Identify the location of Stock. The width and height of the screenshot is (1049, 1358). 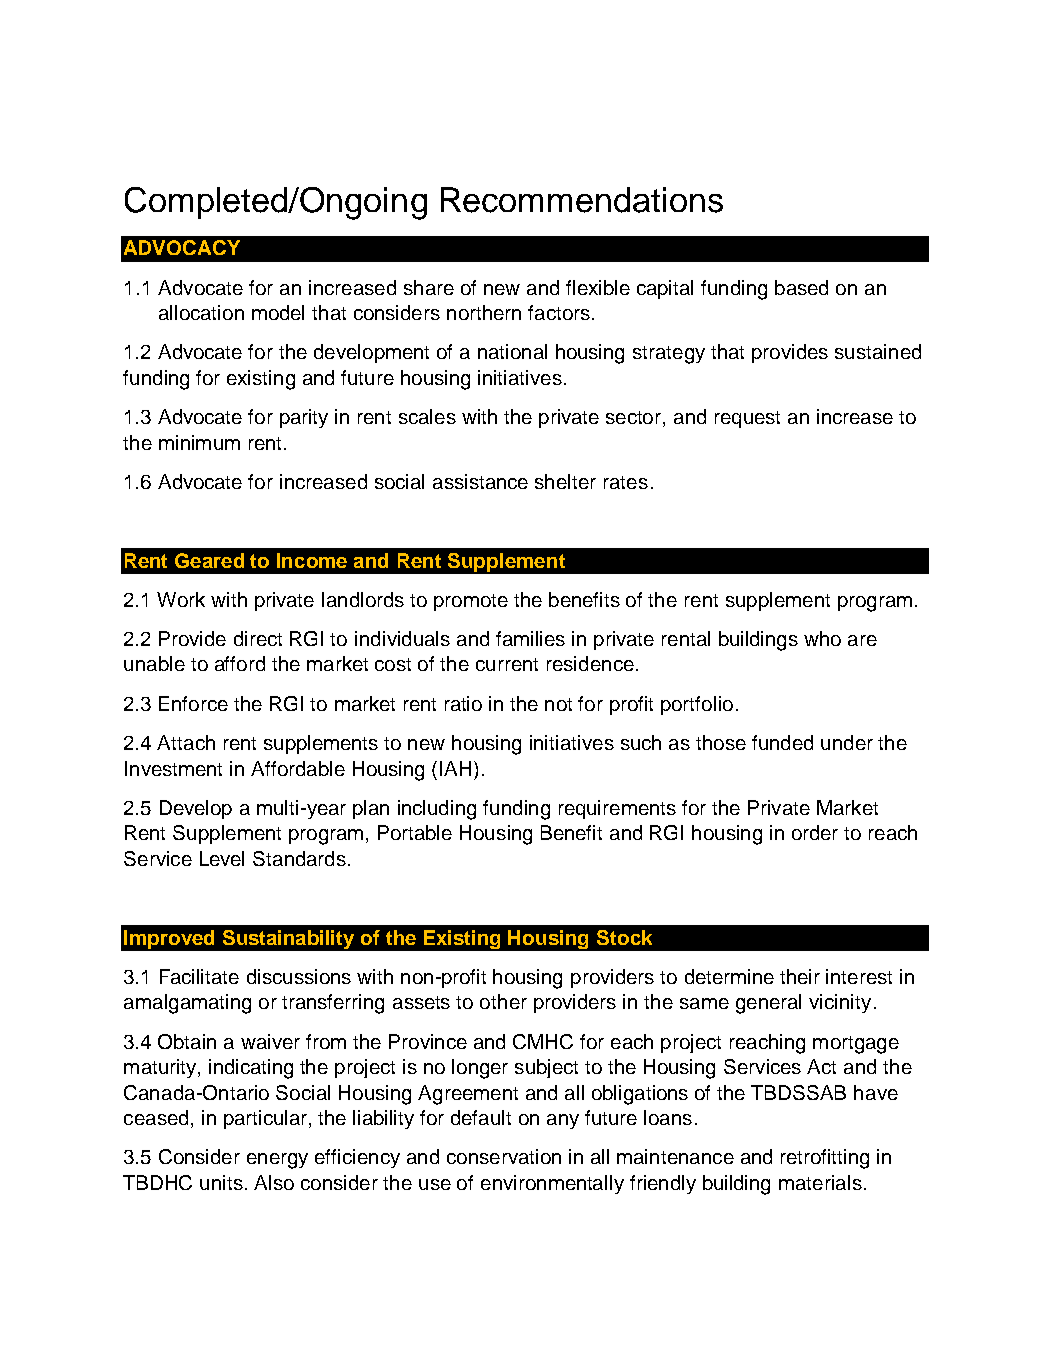
(624, 937).
